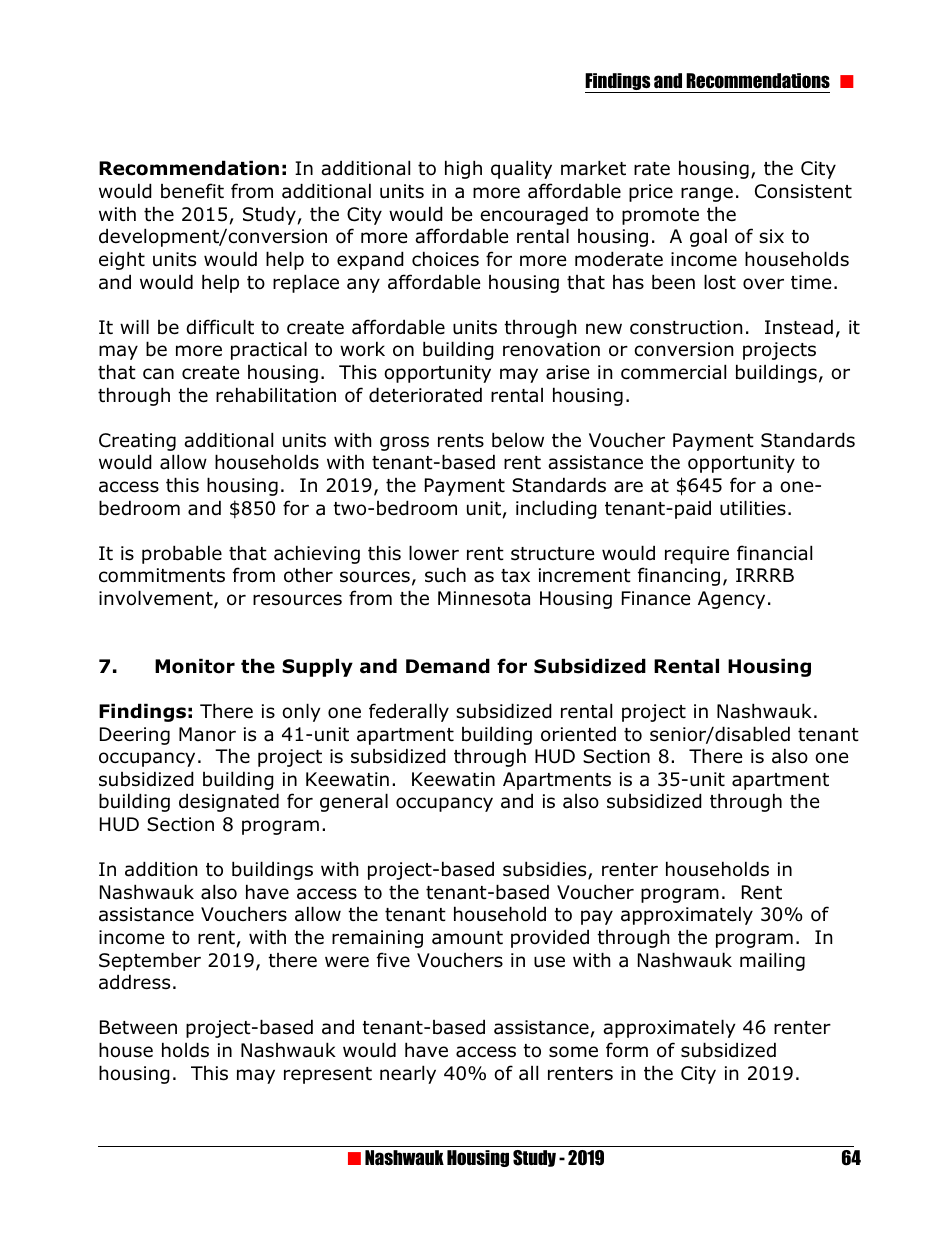 The width and height of the document is (952, 1233). What do you see at coordinates (772, 961) in the document?
I see `mailing` at bounding box center [772, 961].
